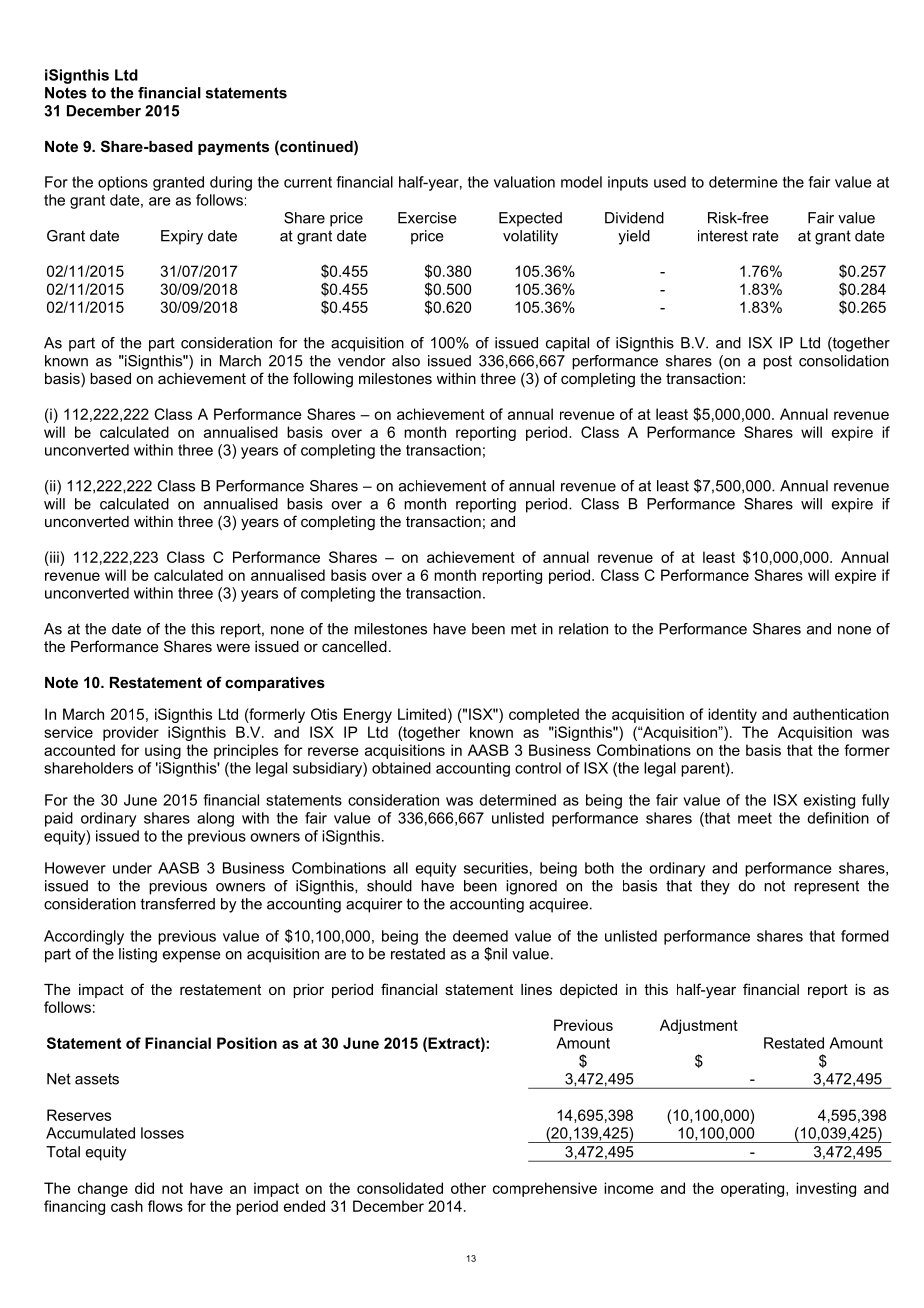  What do you see at coordinates (524, 182) in the screenshot?
I see `valuation` at bounding box center [524, 182].
